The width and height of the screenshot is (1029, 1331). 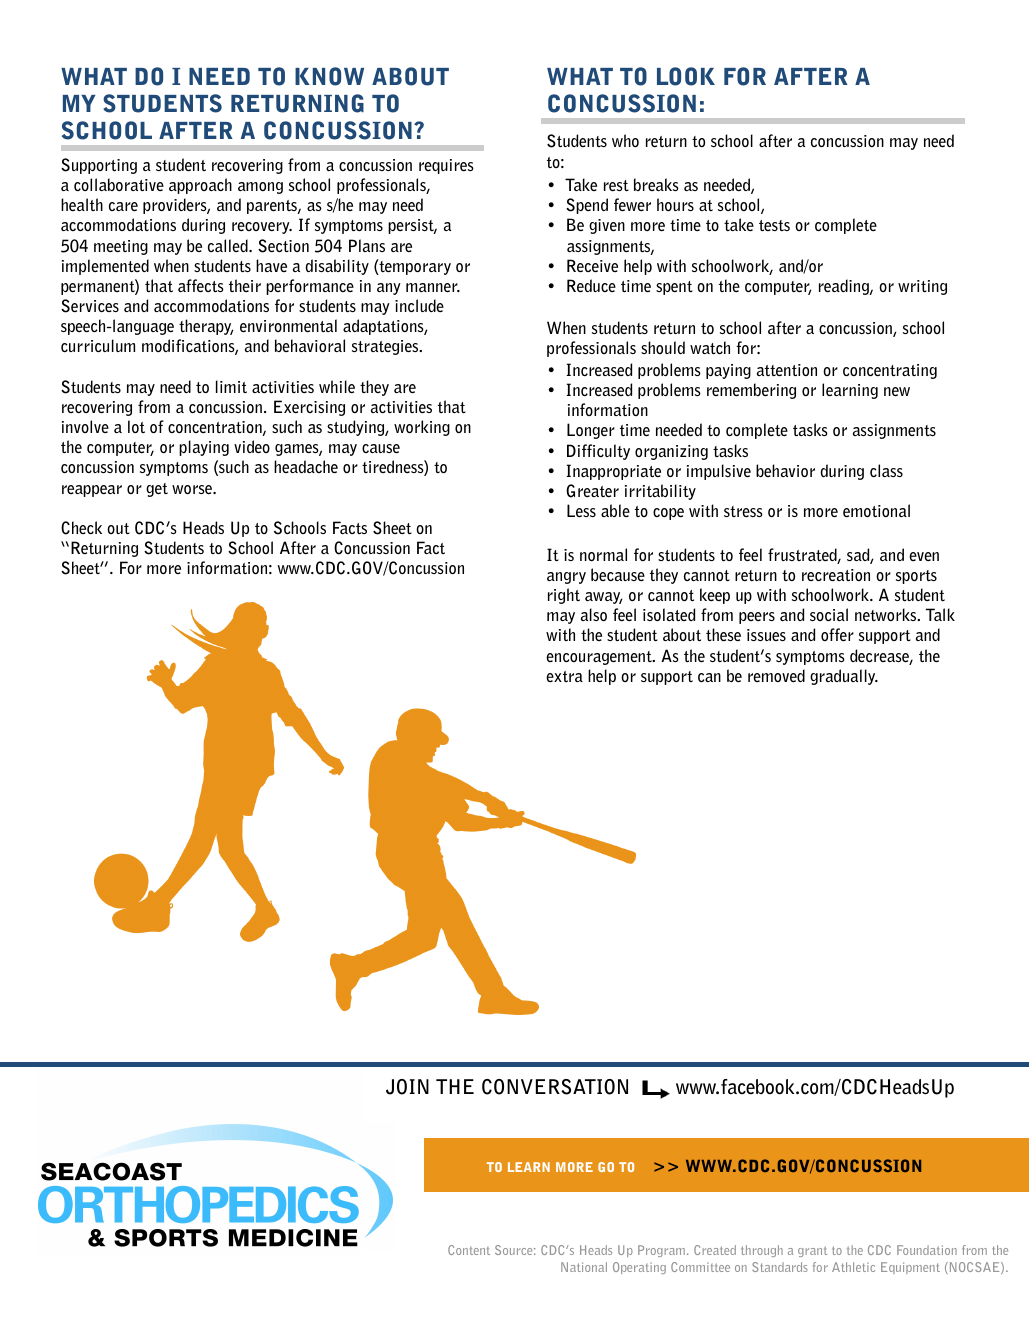 What do you see at coordinates (686, 76) in the screenshot?
I see `LOOK` at bounding box center [686, 76].
